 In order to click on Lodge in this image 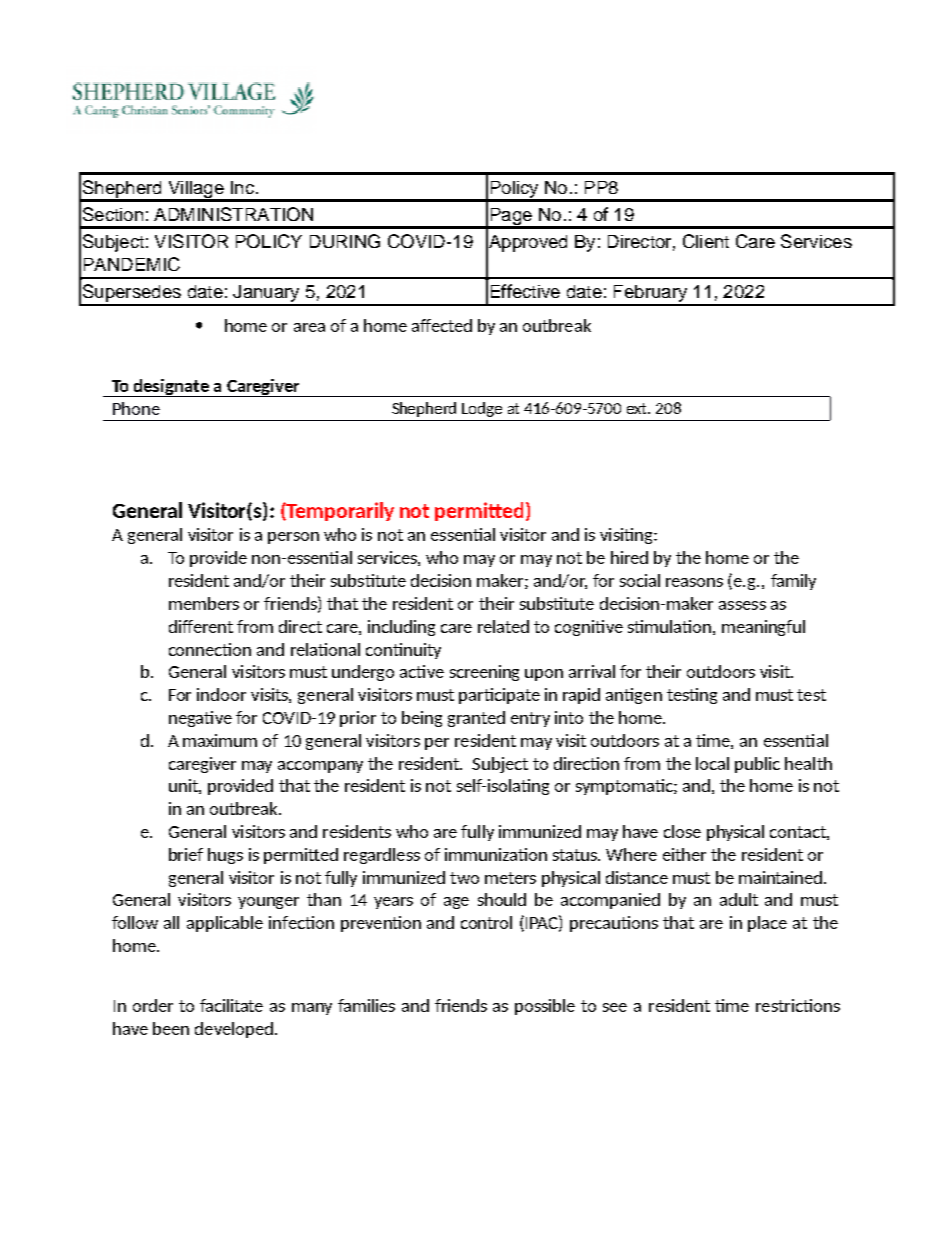, I will do `click(482, 409)`.
